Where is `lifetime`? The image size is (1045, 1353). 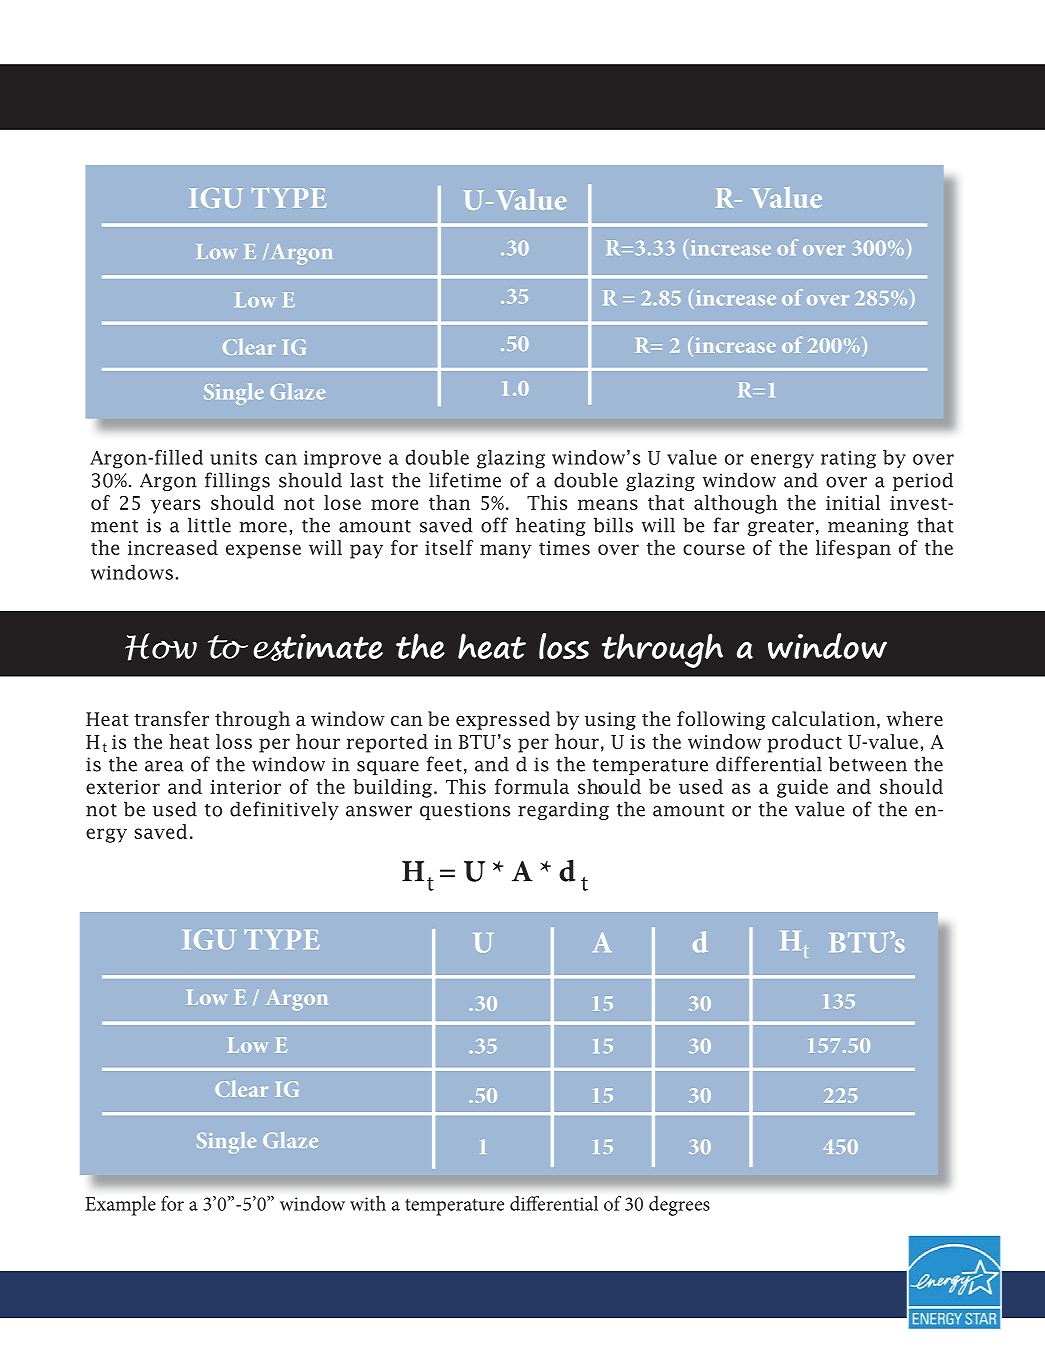 lifetime is located at coordinates (465, 480).
